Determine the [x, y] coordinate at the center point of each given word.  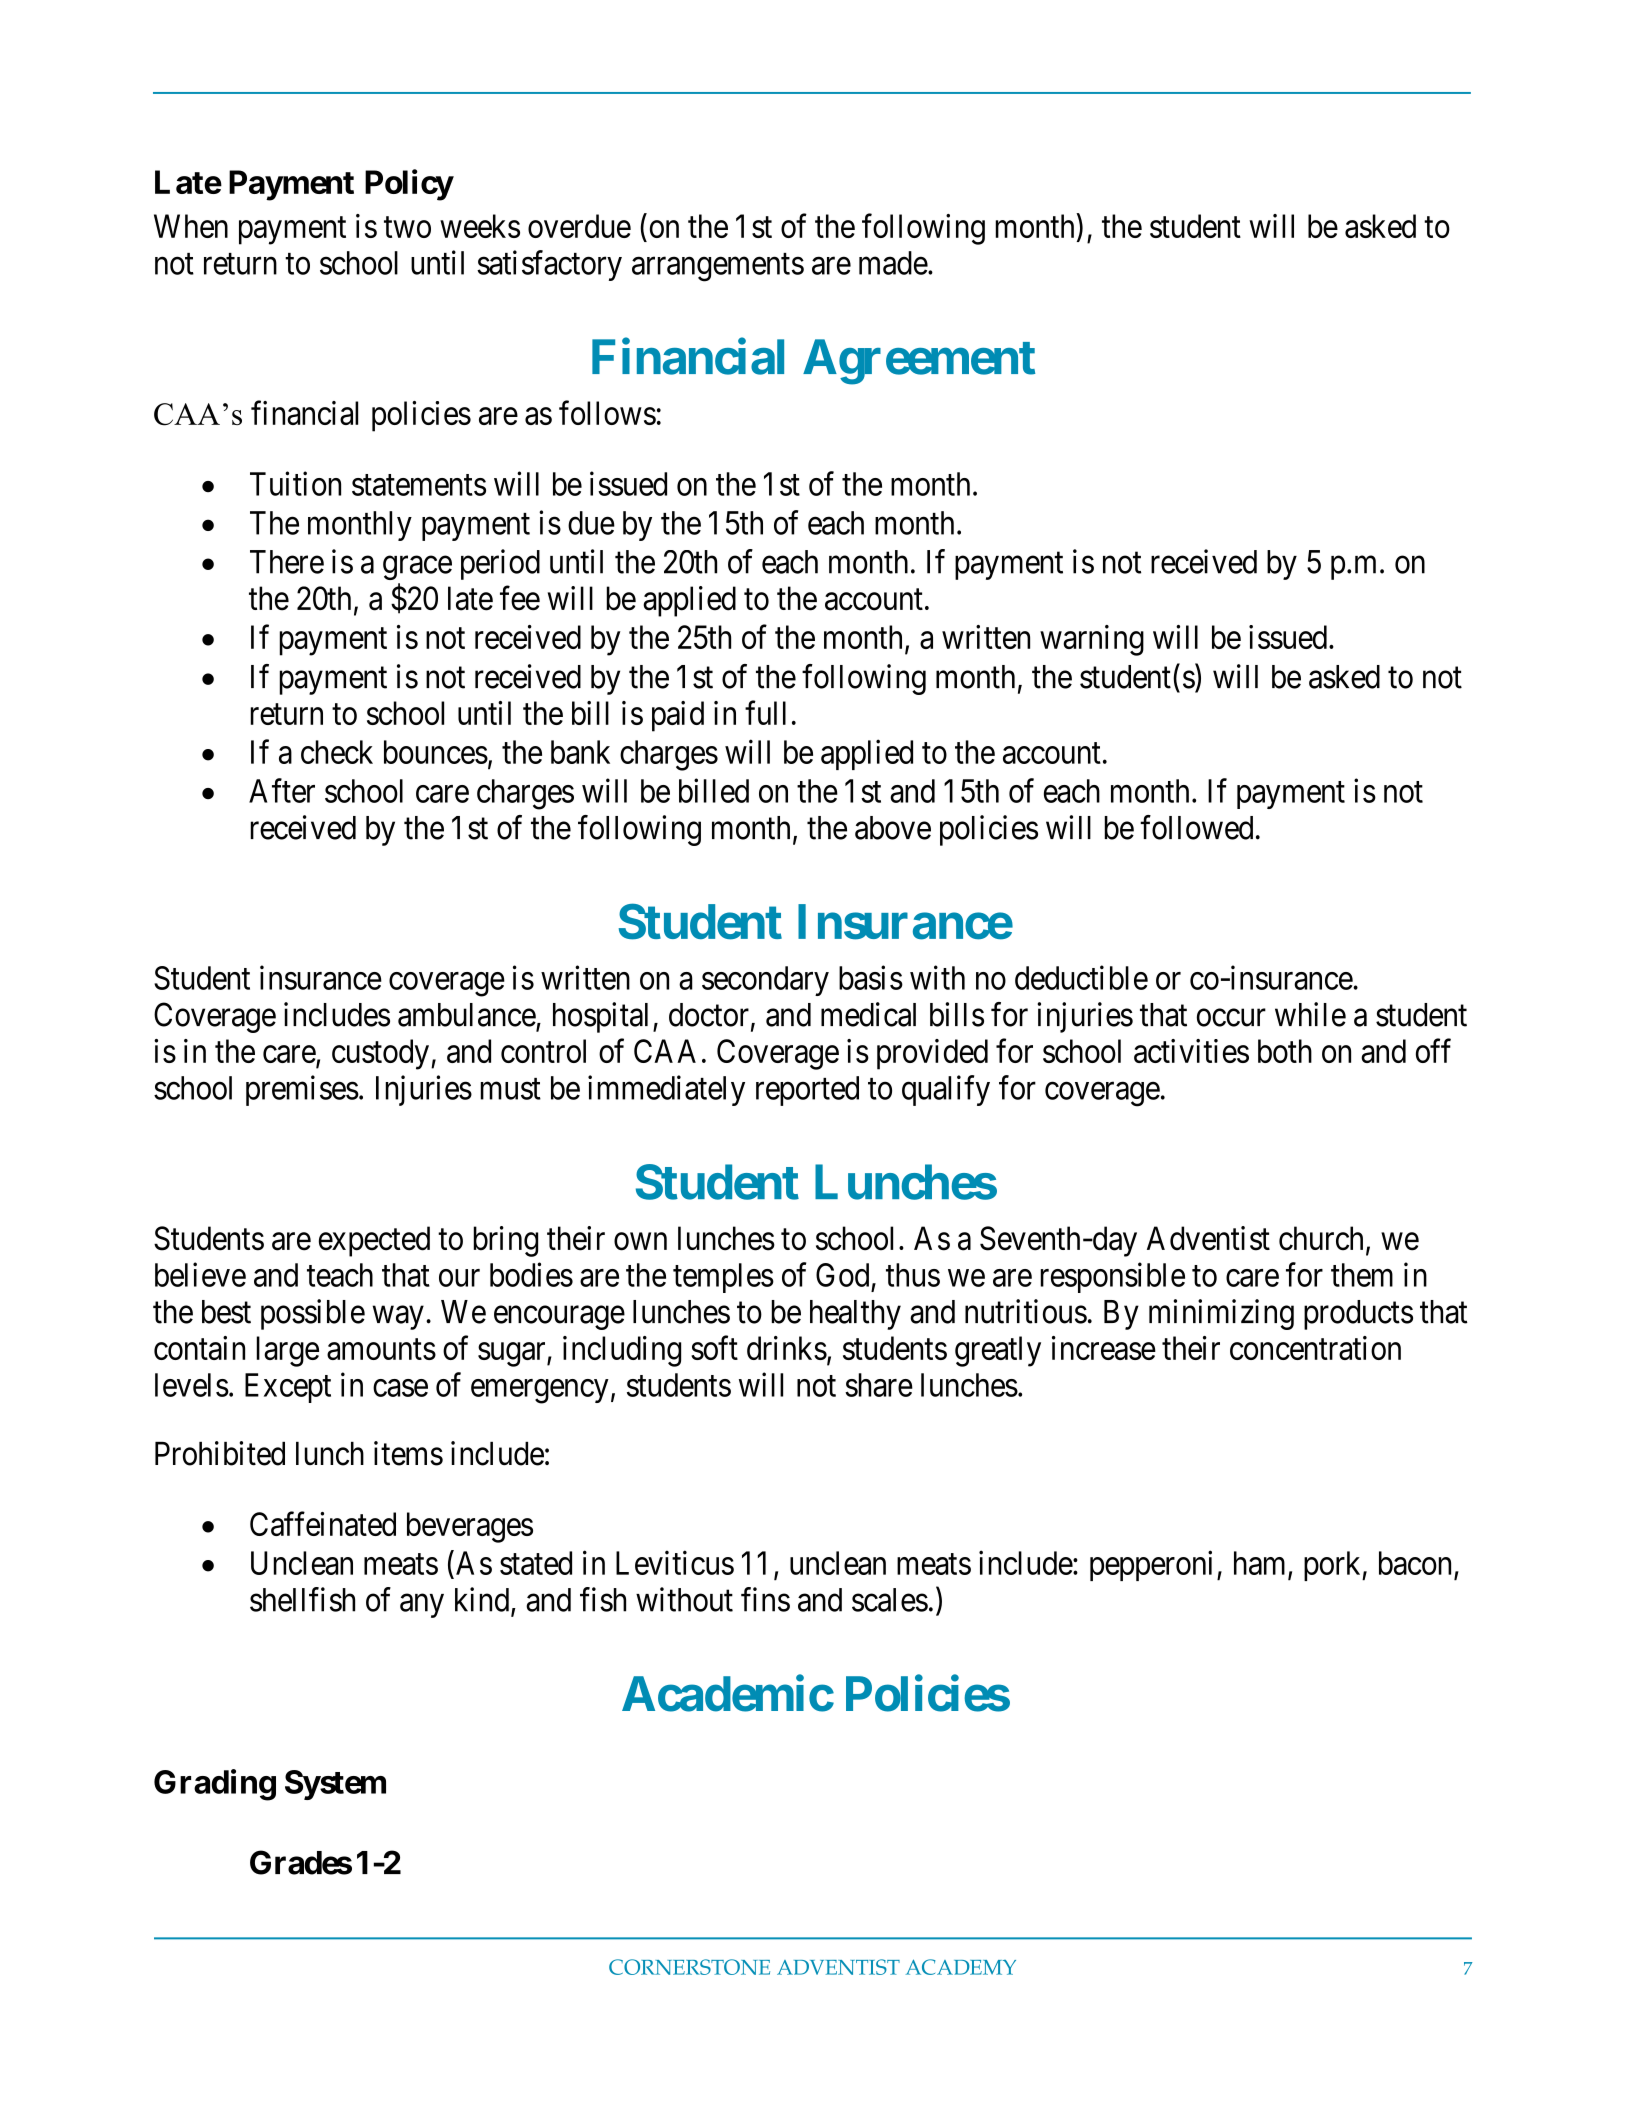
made [893, 263]
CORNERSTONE [689, 1967]
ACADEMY [961, 1967]
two [407, 227]
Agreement [919, 362]
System [335, 1785]
